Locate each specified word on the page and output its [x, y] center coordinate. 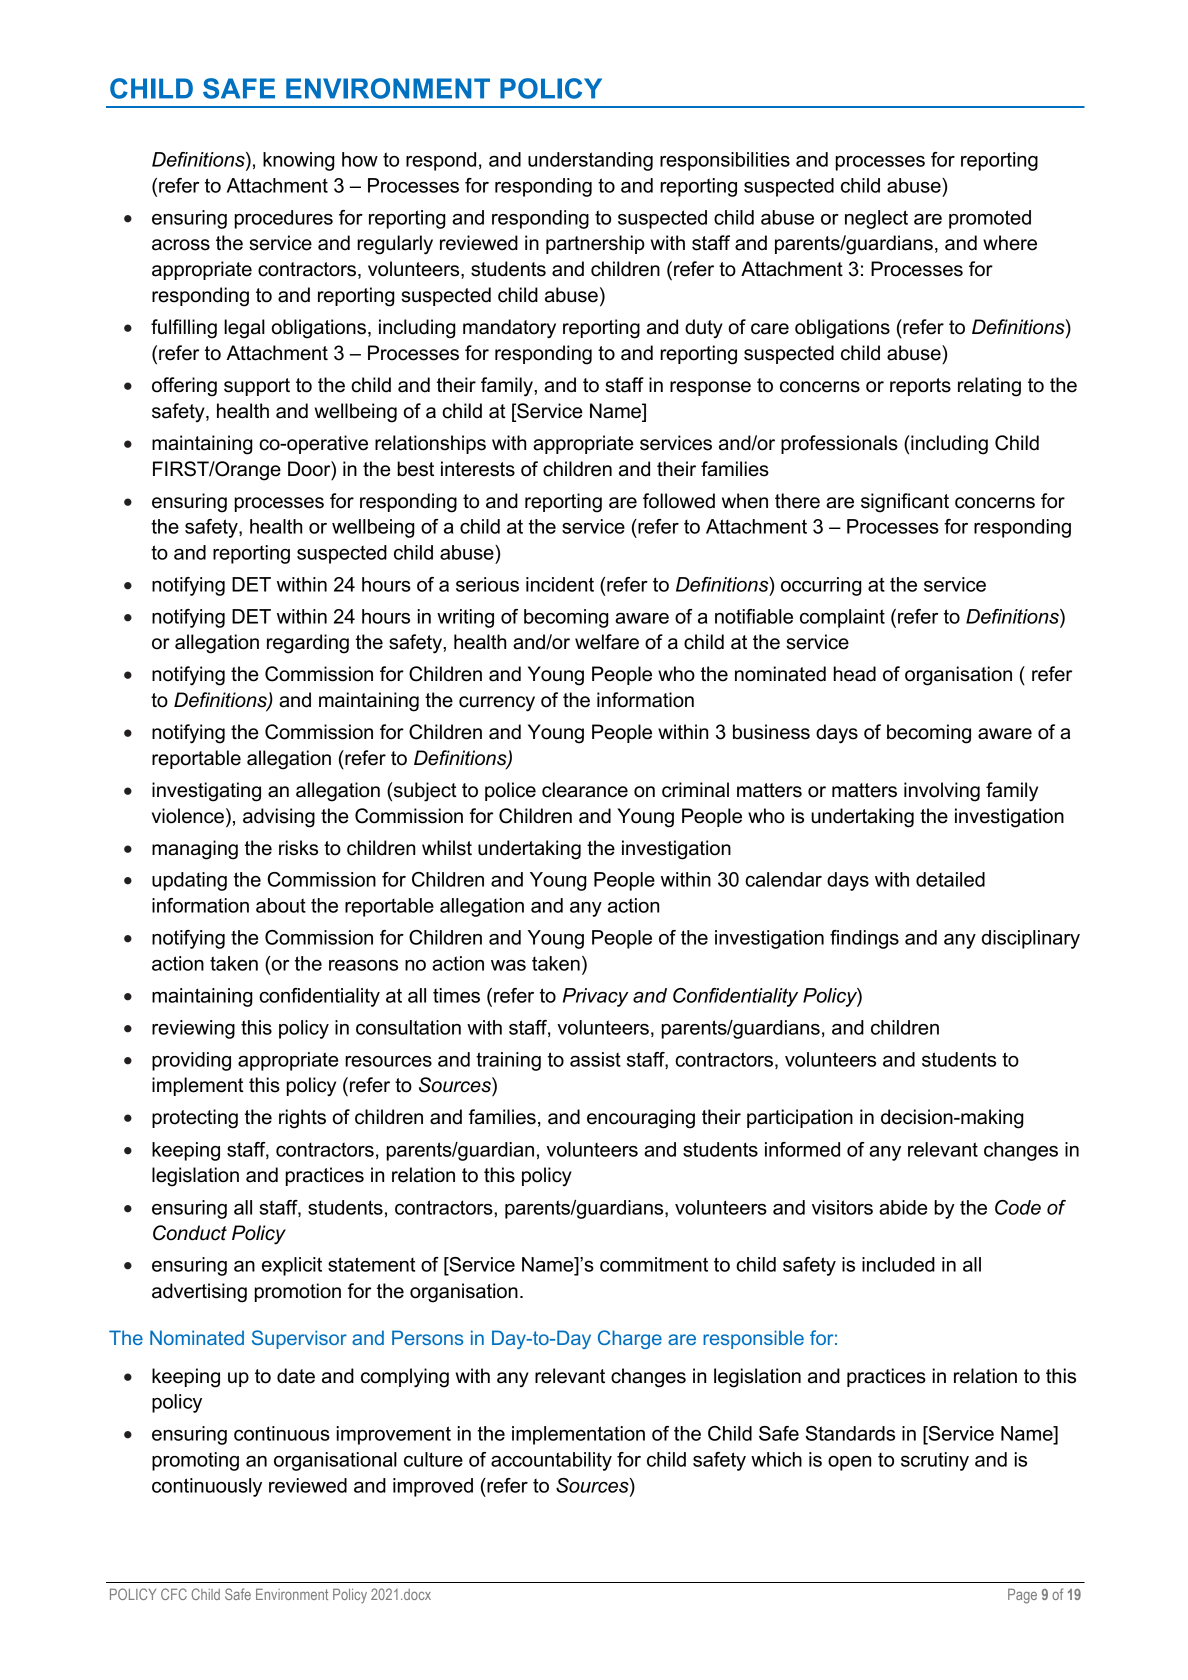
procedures [283, 219]
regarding [308, 644]
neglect [876, 219]
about [281, 905]
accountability [551, 1461]
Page [1022, 1596]
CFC [174, 1594]
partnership [595, 244]
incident [560, 584]
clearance [585, 790]
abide [903, 1207]
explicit [292, 1266]
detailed [950, 879]
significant [905, 503]
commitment [654, 1264]
